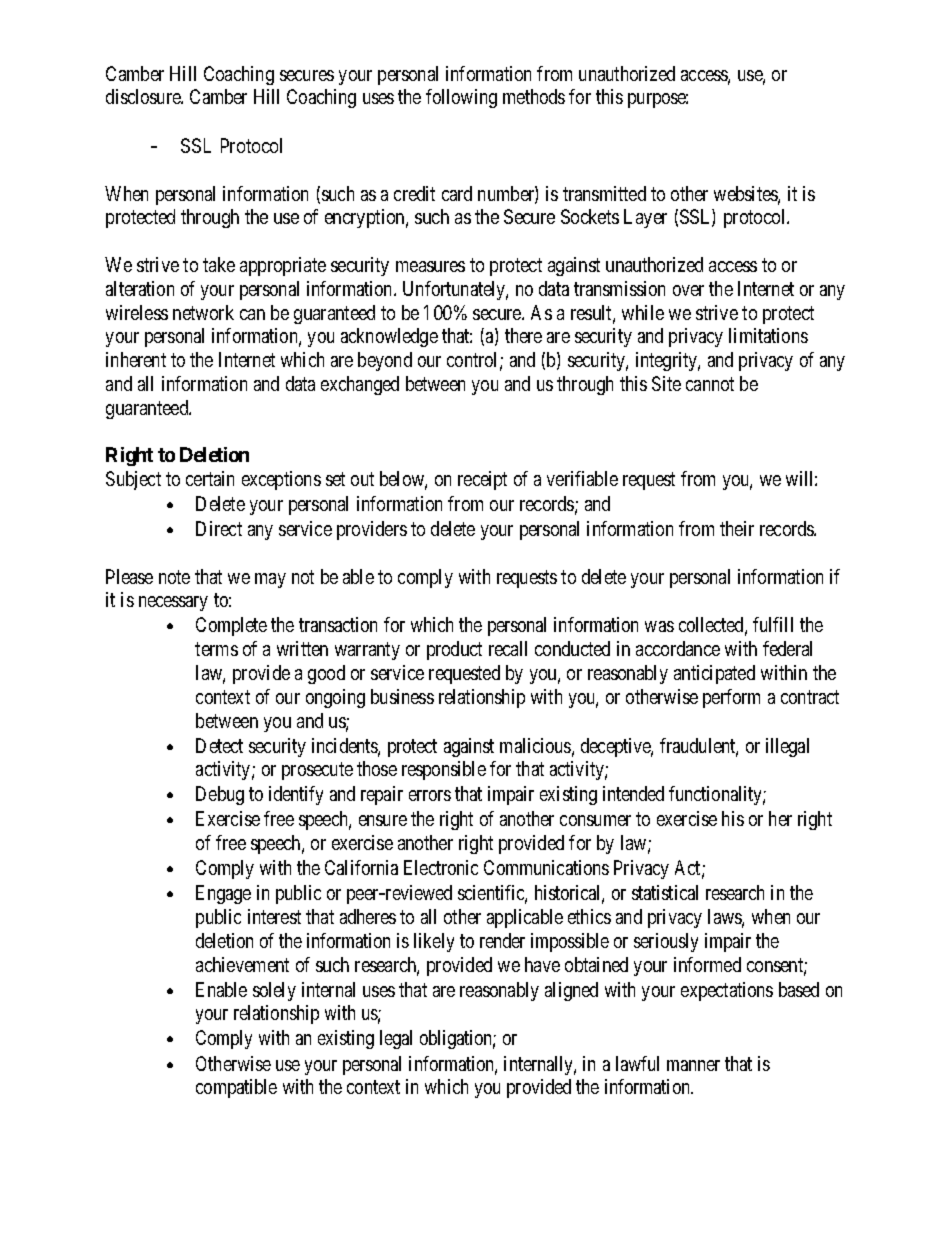 The width and height of the page is (952, 1233). Describe the element at coordinates (144, 96) in the page. I see `disclosure` at that location.
